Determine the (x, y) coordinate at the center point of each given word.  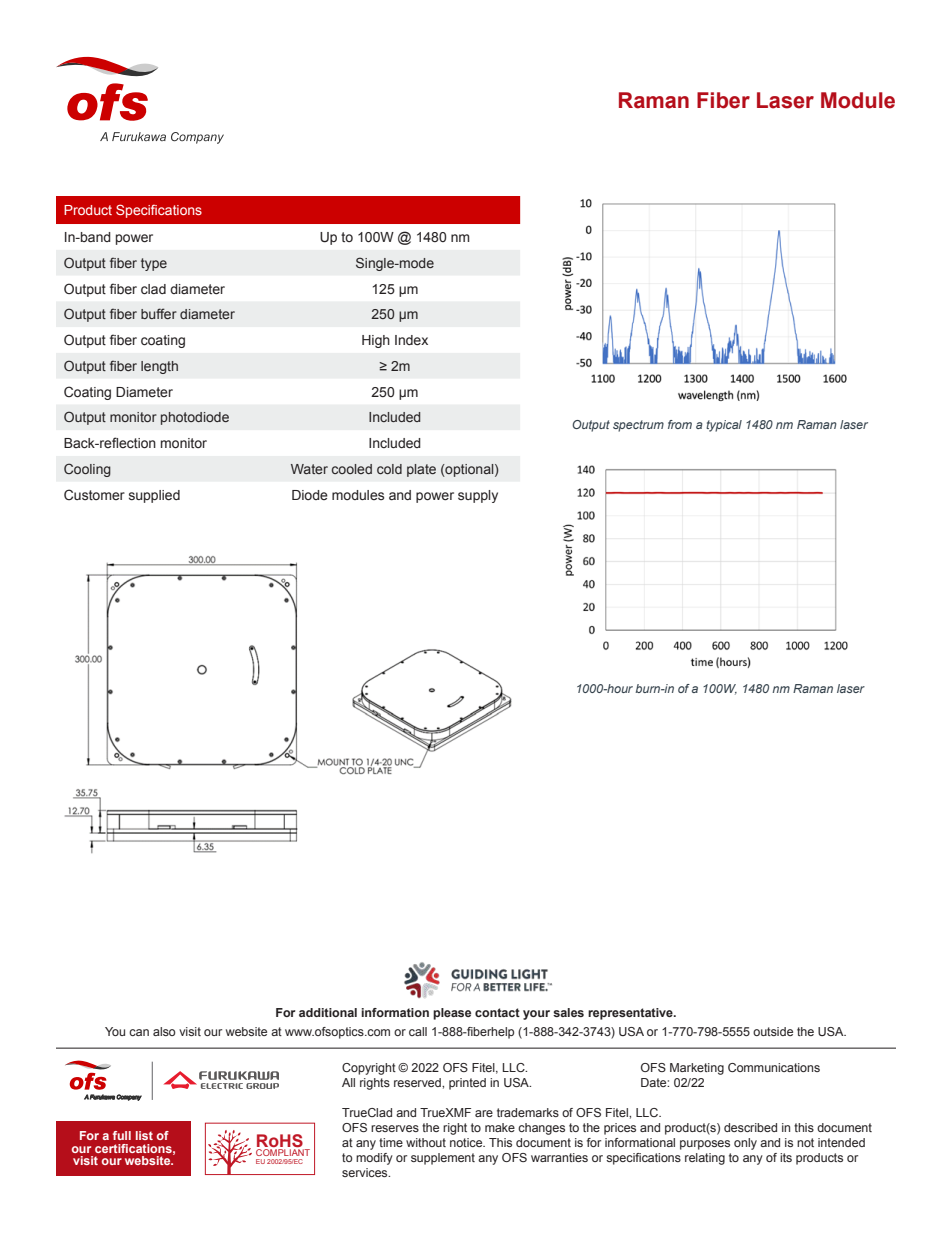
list (144, 1135)
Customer (94, 494)
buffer (159, 313)
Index (411, 340)
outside (773, 1031)
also (164, 1031)
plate (421, 470)
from (680, 424)
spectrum (638, 426)
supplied (154, 496)
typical (724, 426)
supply (478, 496)
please (452, 1014)
